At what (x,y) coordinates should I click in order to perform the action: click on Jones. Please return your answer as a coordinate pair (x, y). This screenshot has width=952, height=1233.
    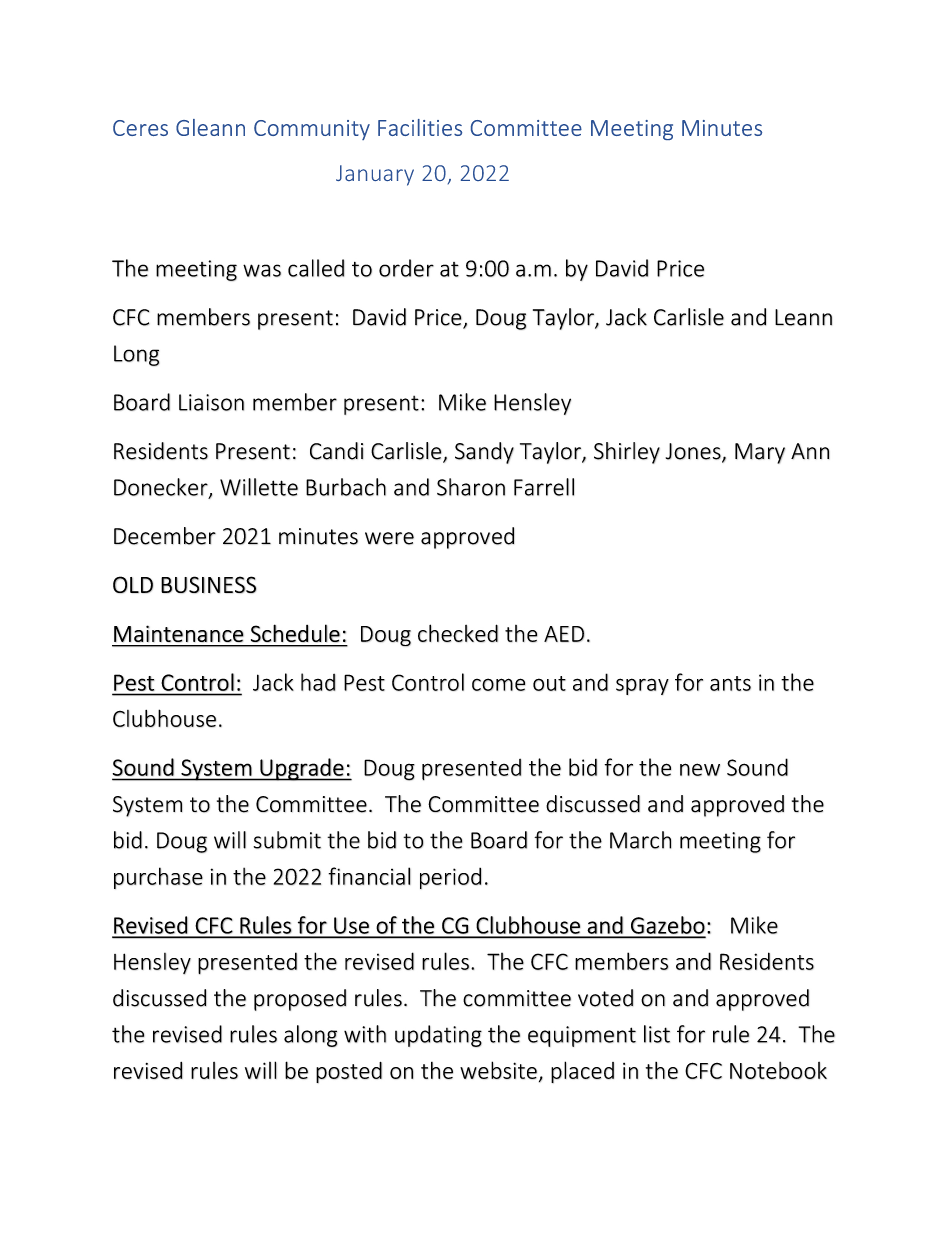
    Looking at the image, I should click on (694, 452).
